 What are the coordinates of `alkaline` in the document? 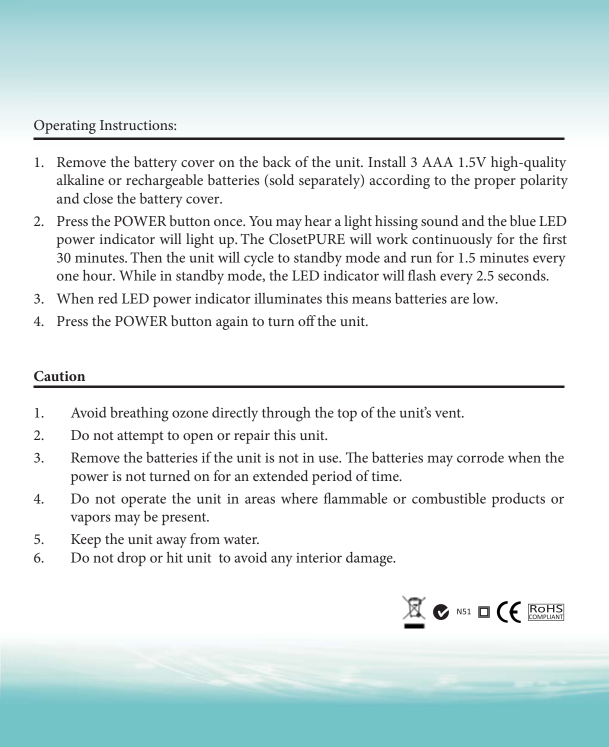 It's located at (80, 179).
